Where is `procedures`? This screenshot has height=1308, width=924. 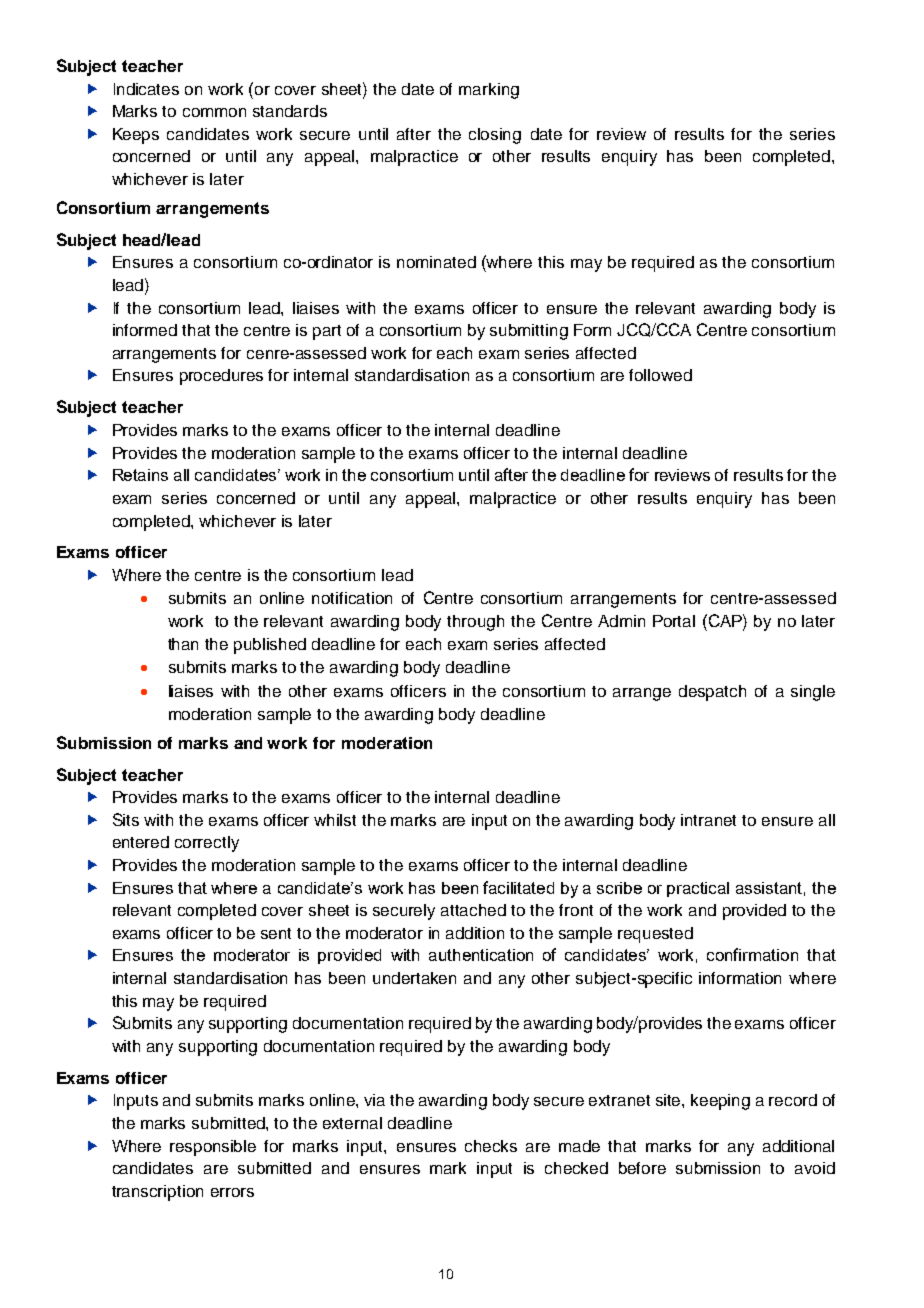
procedures is located at coordinates (221, 377).
